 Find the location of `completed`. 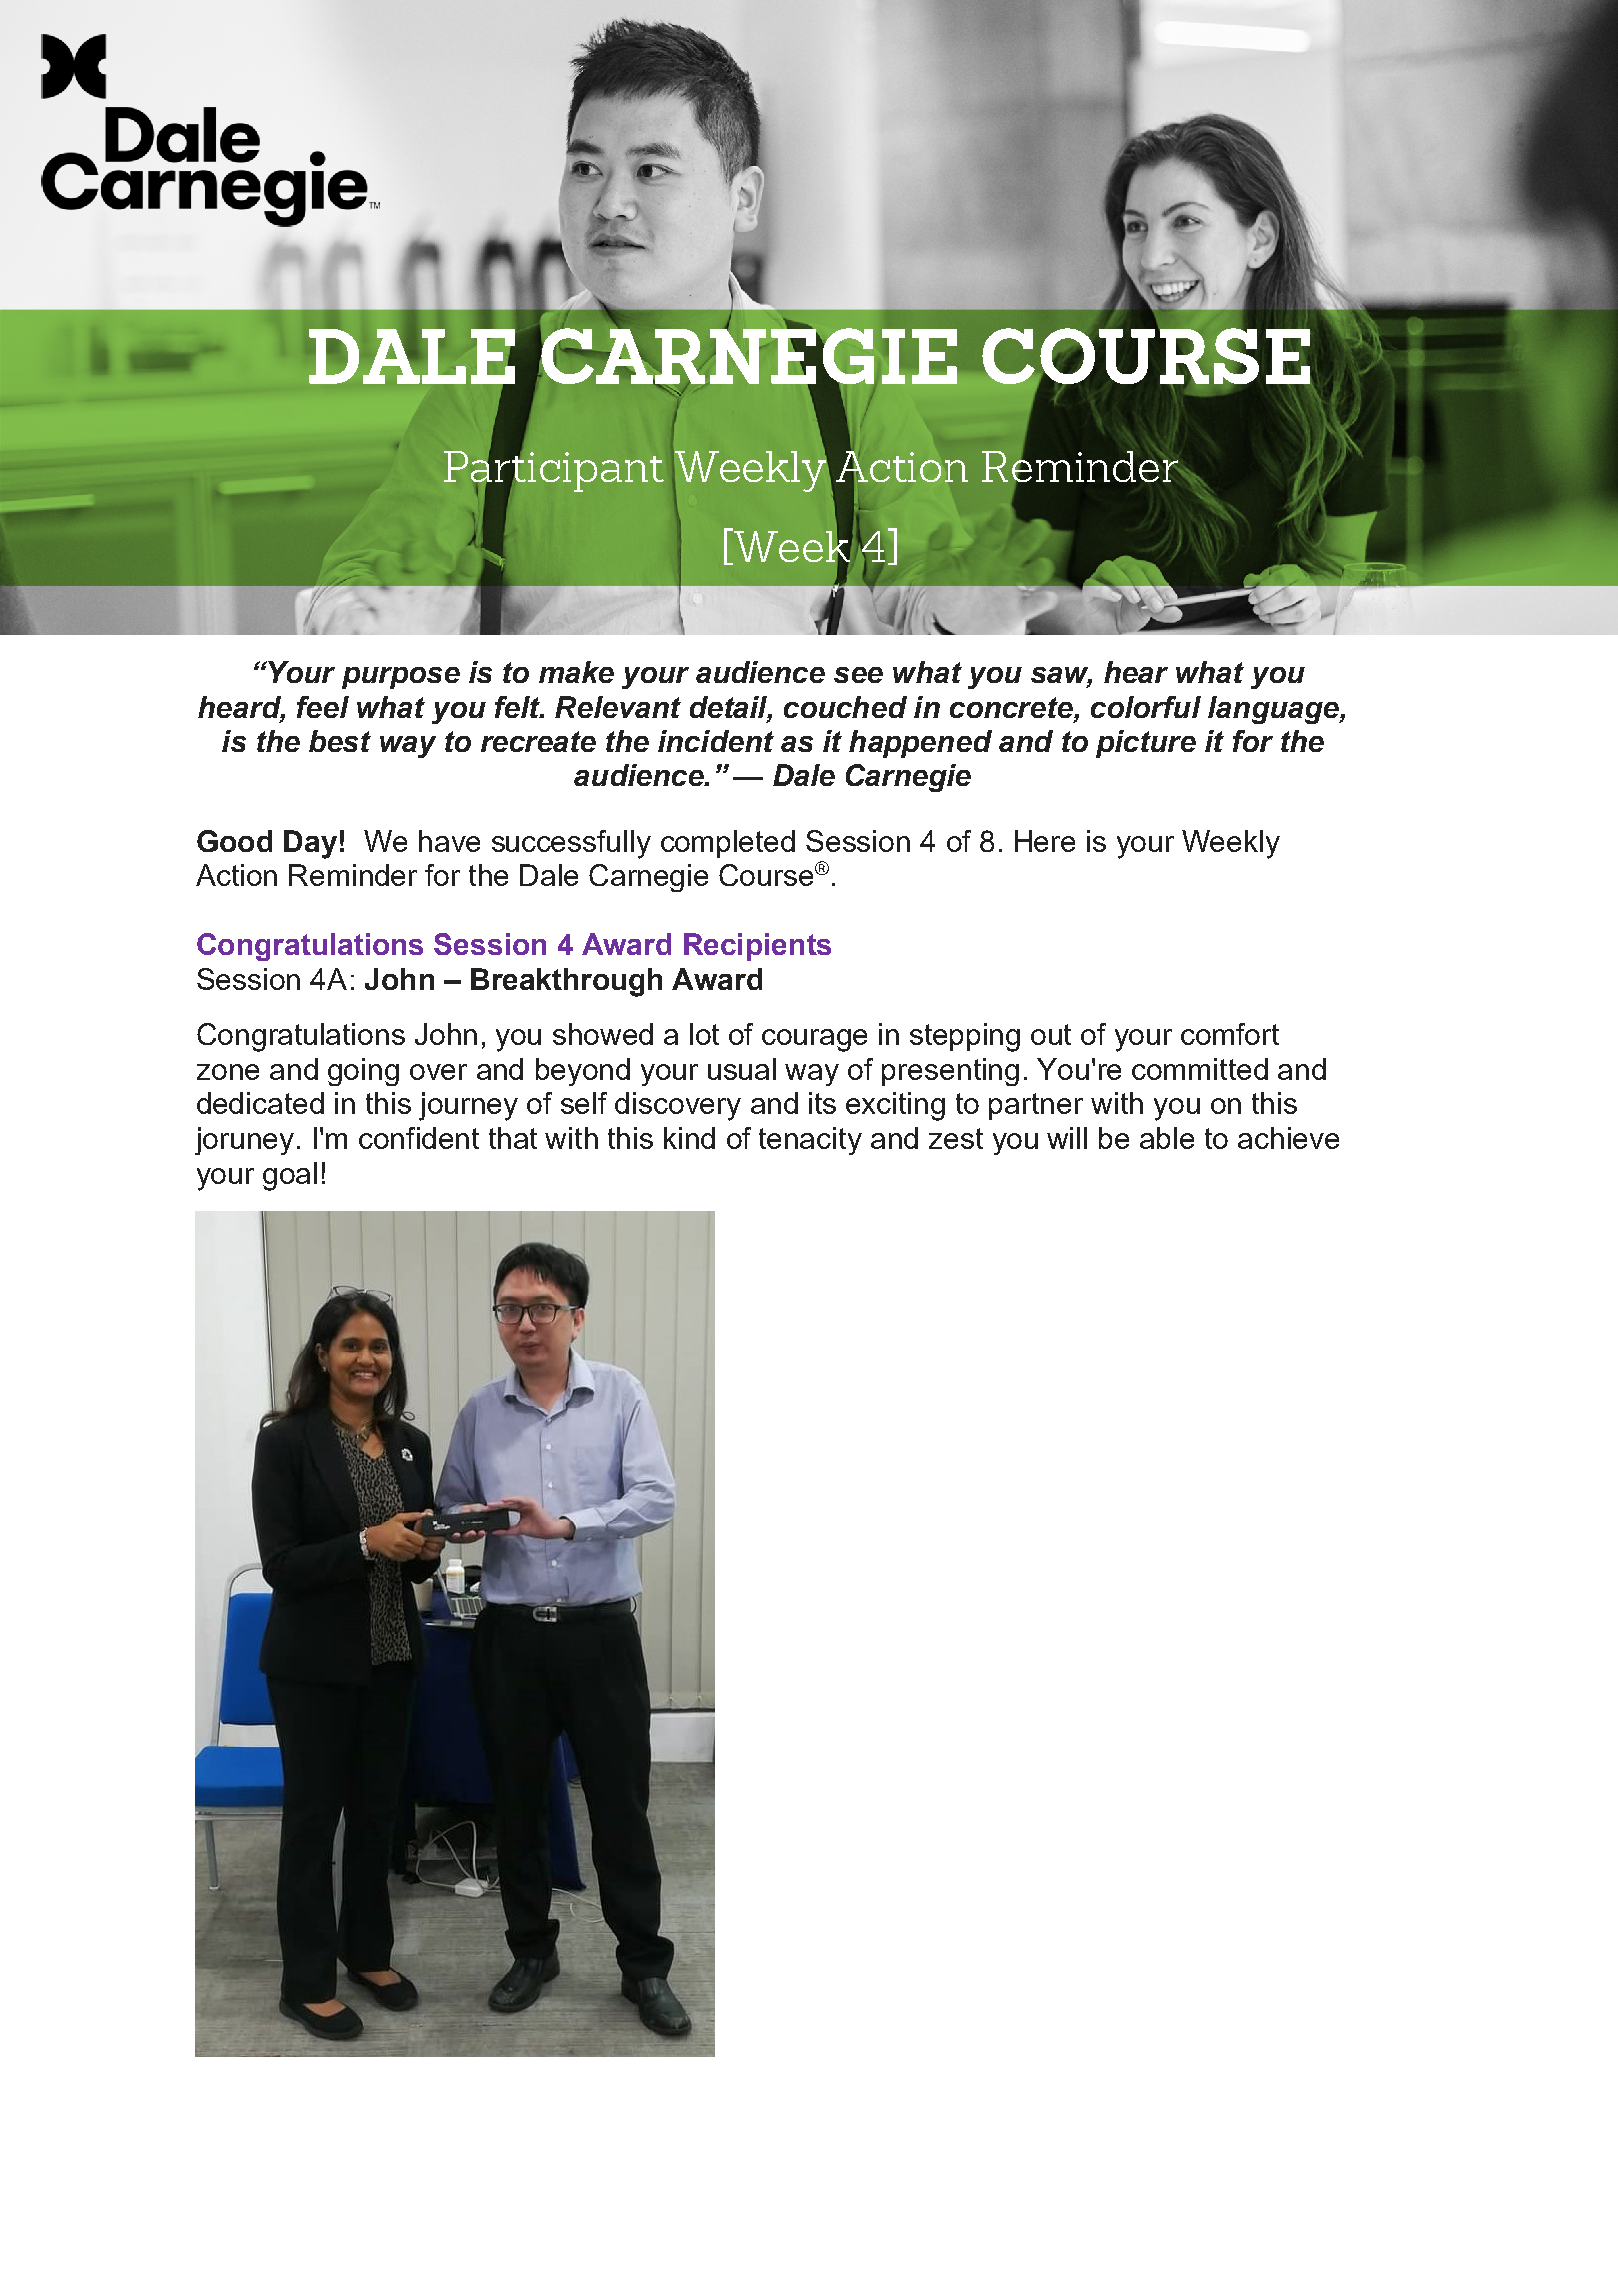

completed is located at coordinates (728, 844).
